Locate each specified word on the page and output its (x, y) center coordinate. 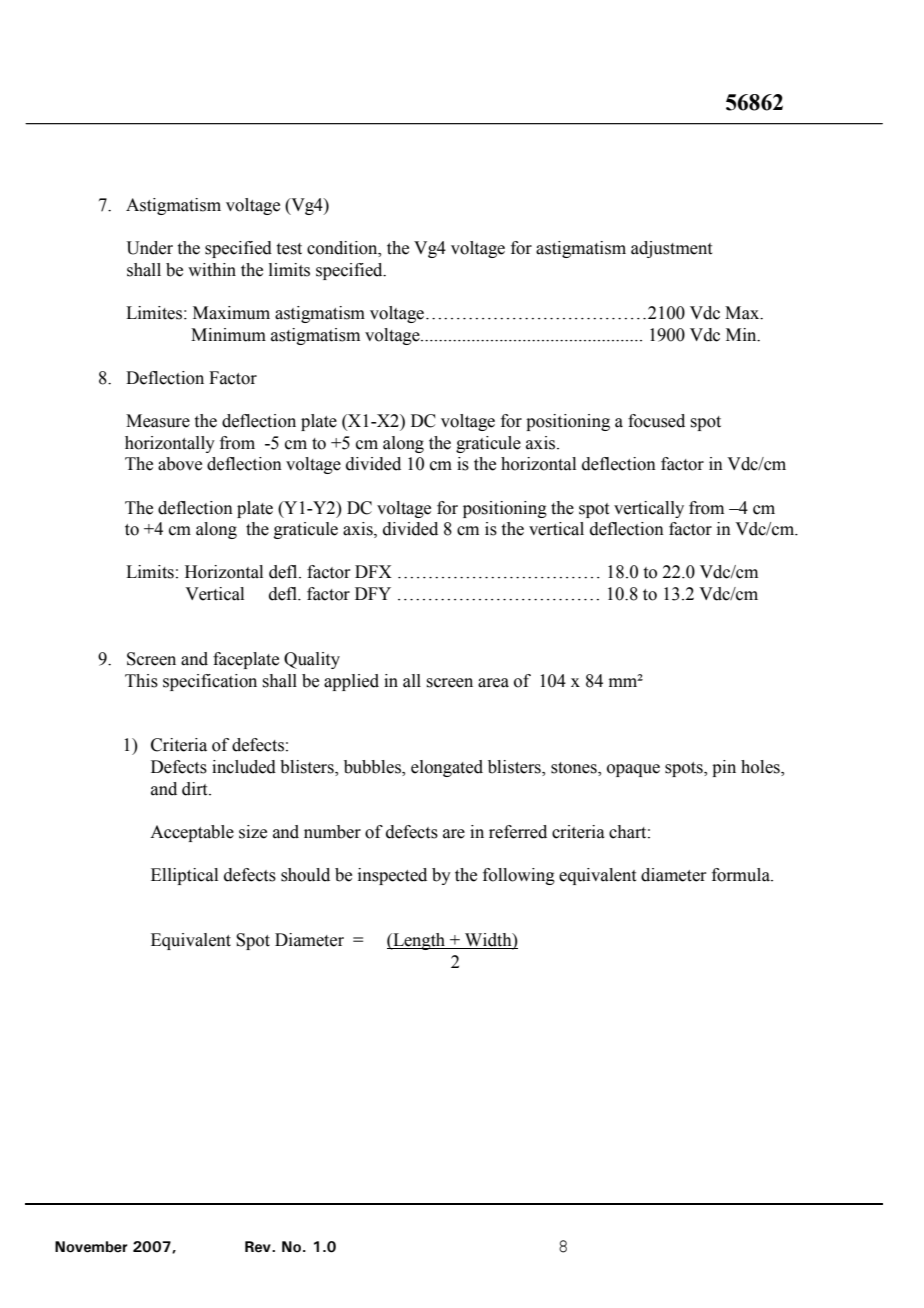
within (212, 270)
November (91, 1247)
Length (419, 941)
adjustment (671, 249)
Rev (259, 1247)
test (289, 249)
